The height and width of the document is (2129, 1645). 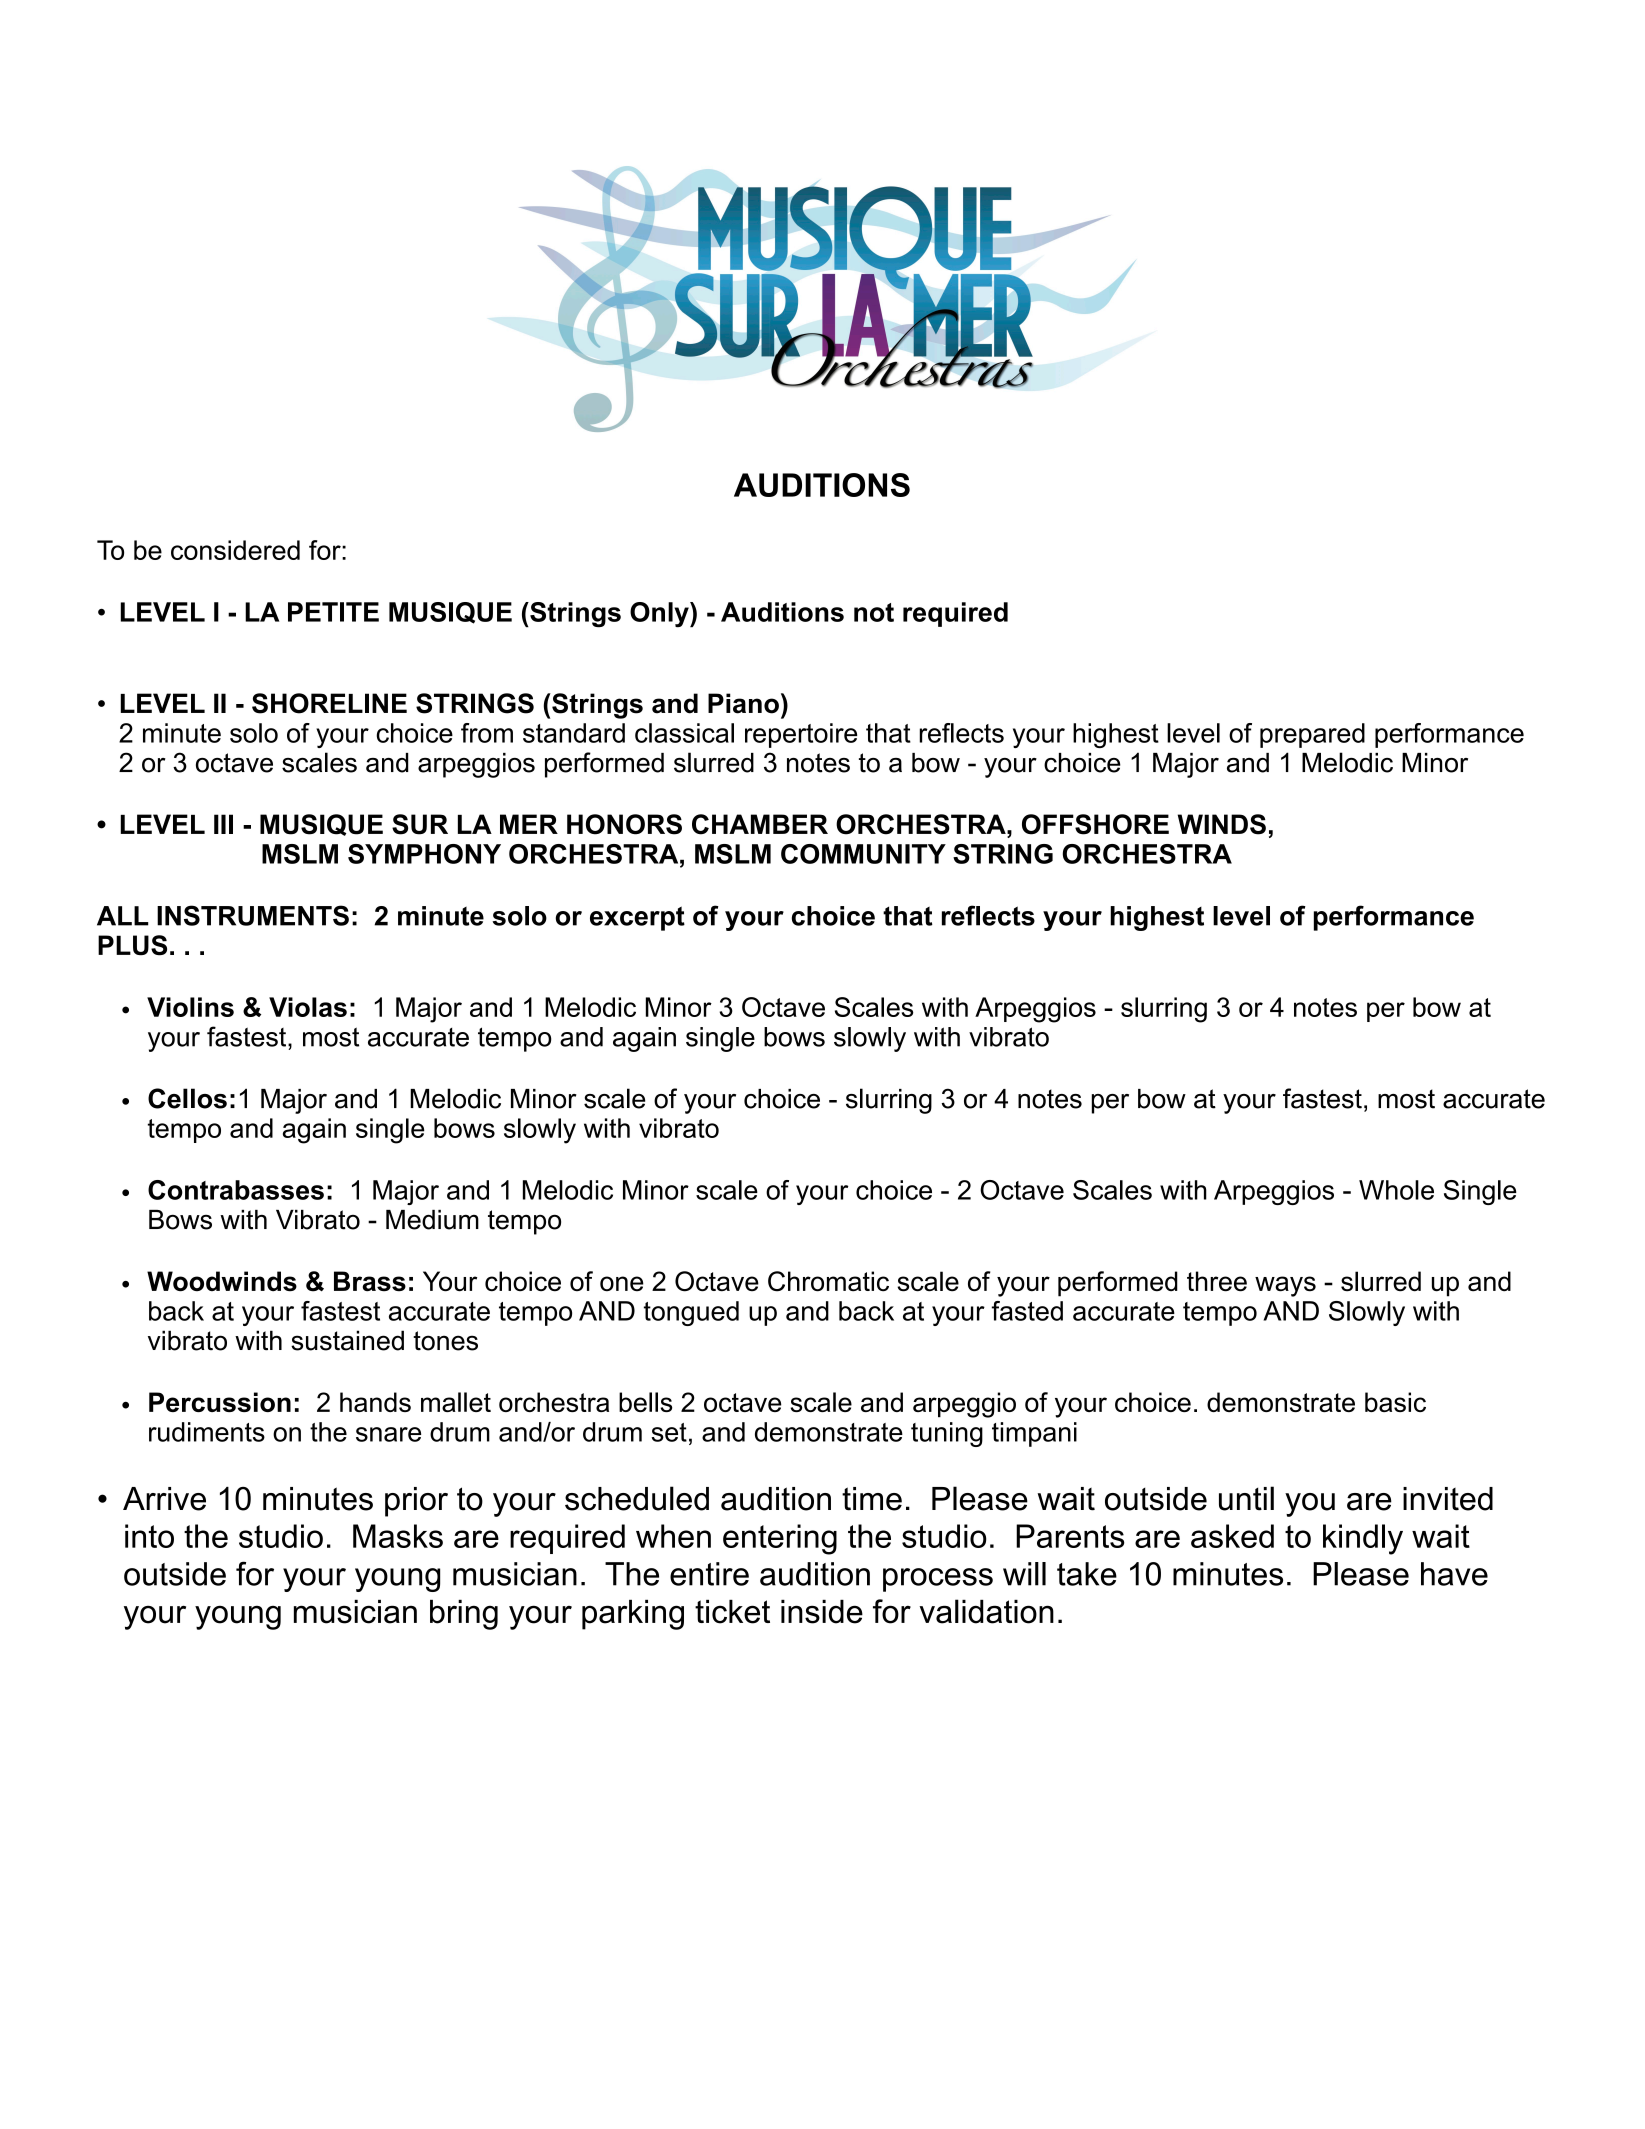 I want to click on Only, so click(x=660, y=615).
